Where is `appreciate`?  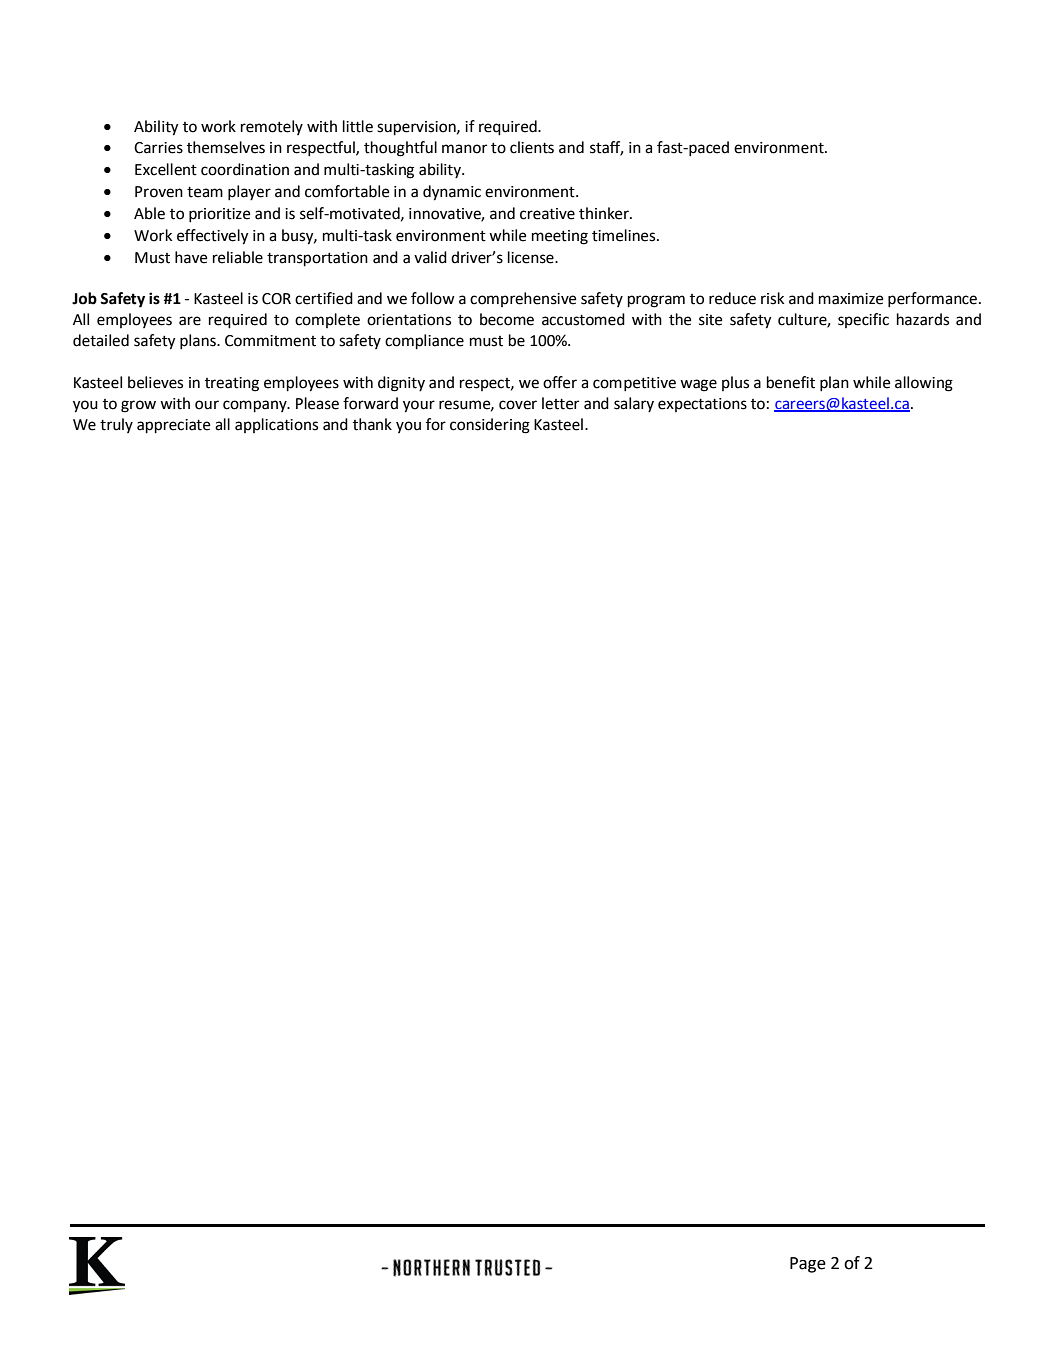
appreciate is located at coordinates (173, 426).
